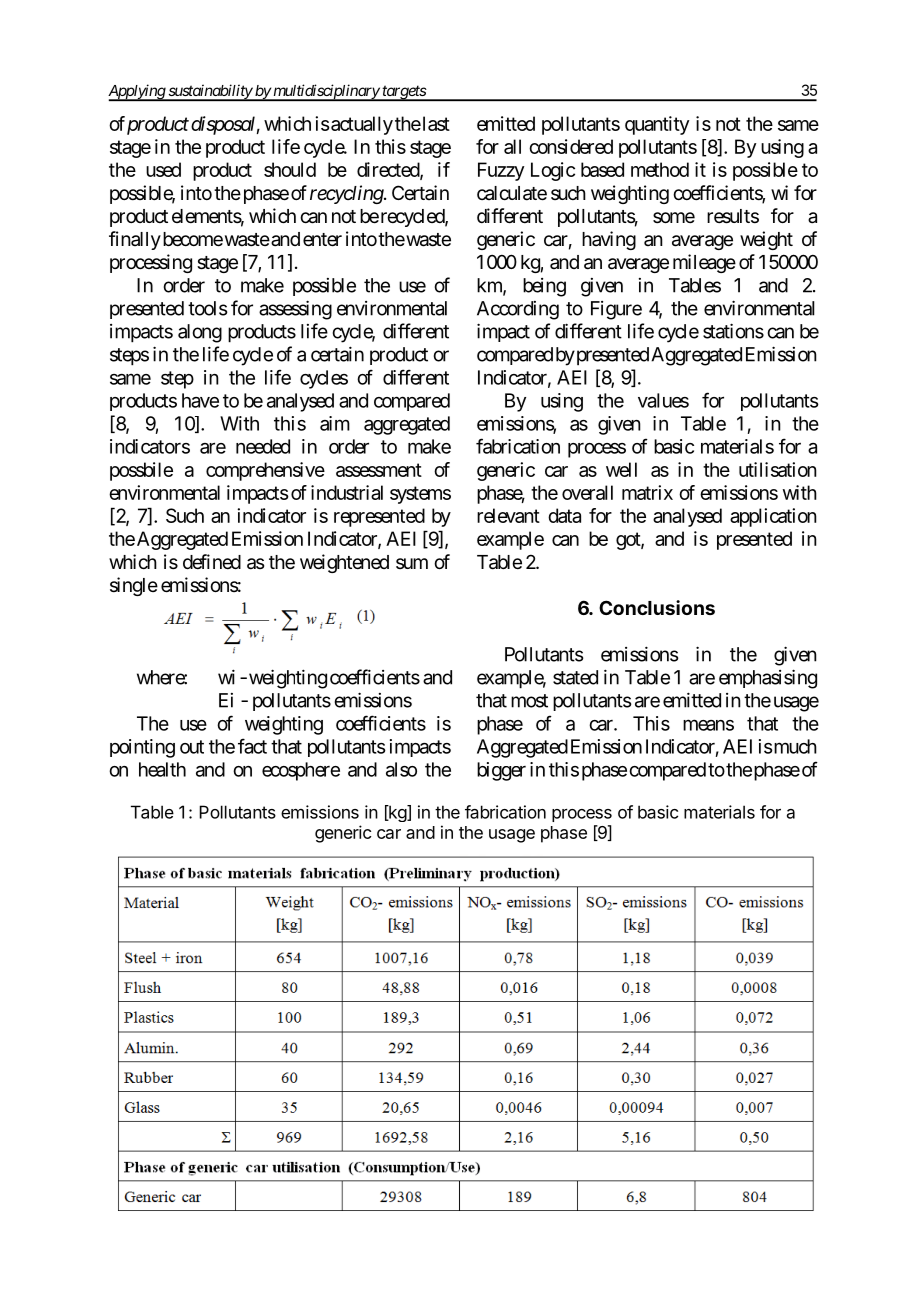  What do you see at coordinates (192, 747) in the page?
I see `out` at bounding box center [192, 747].
